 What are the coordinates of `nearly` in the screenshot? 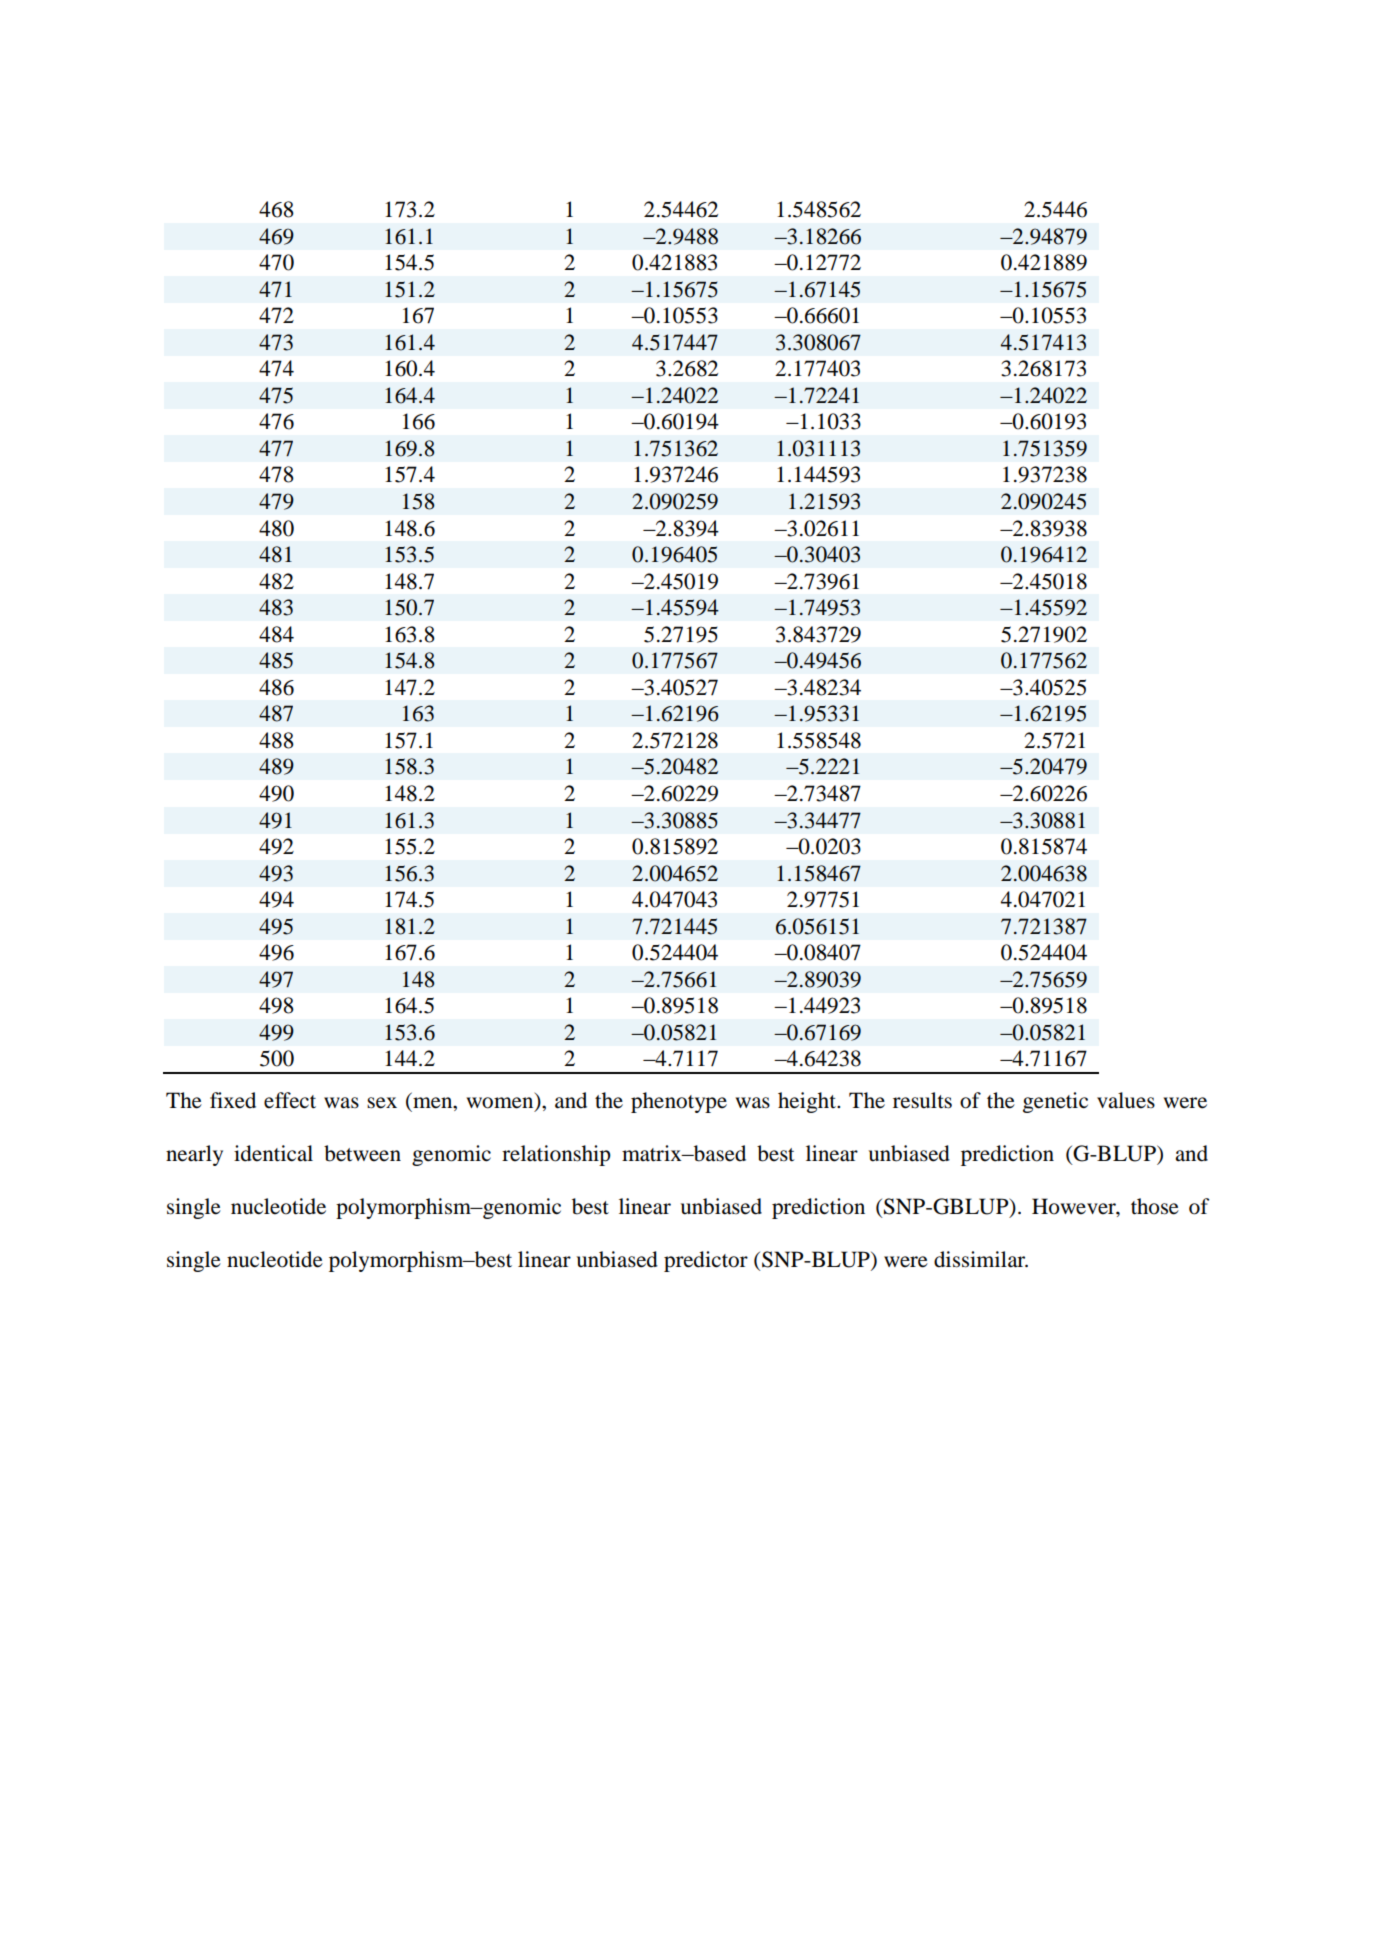 It's located at (194, 1155).
